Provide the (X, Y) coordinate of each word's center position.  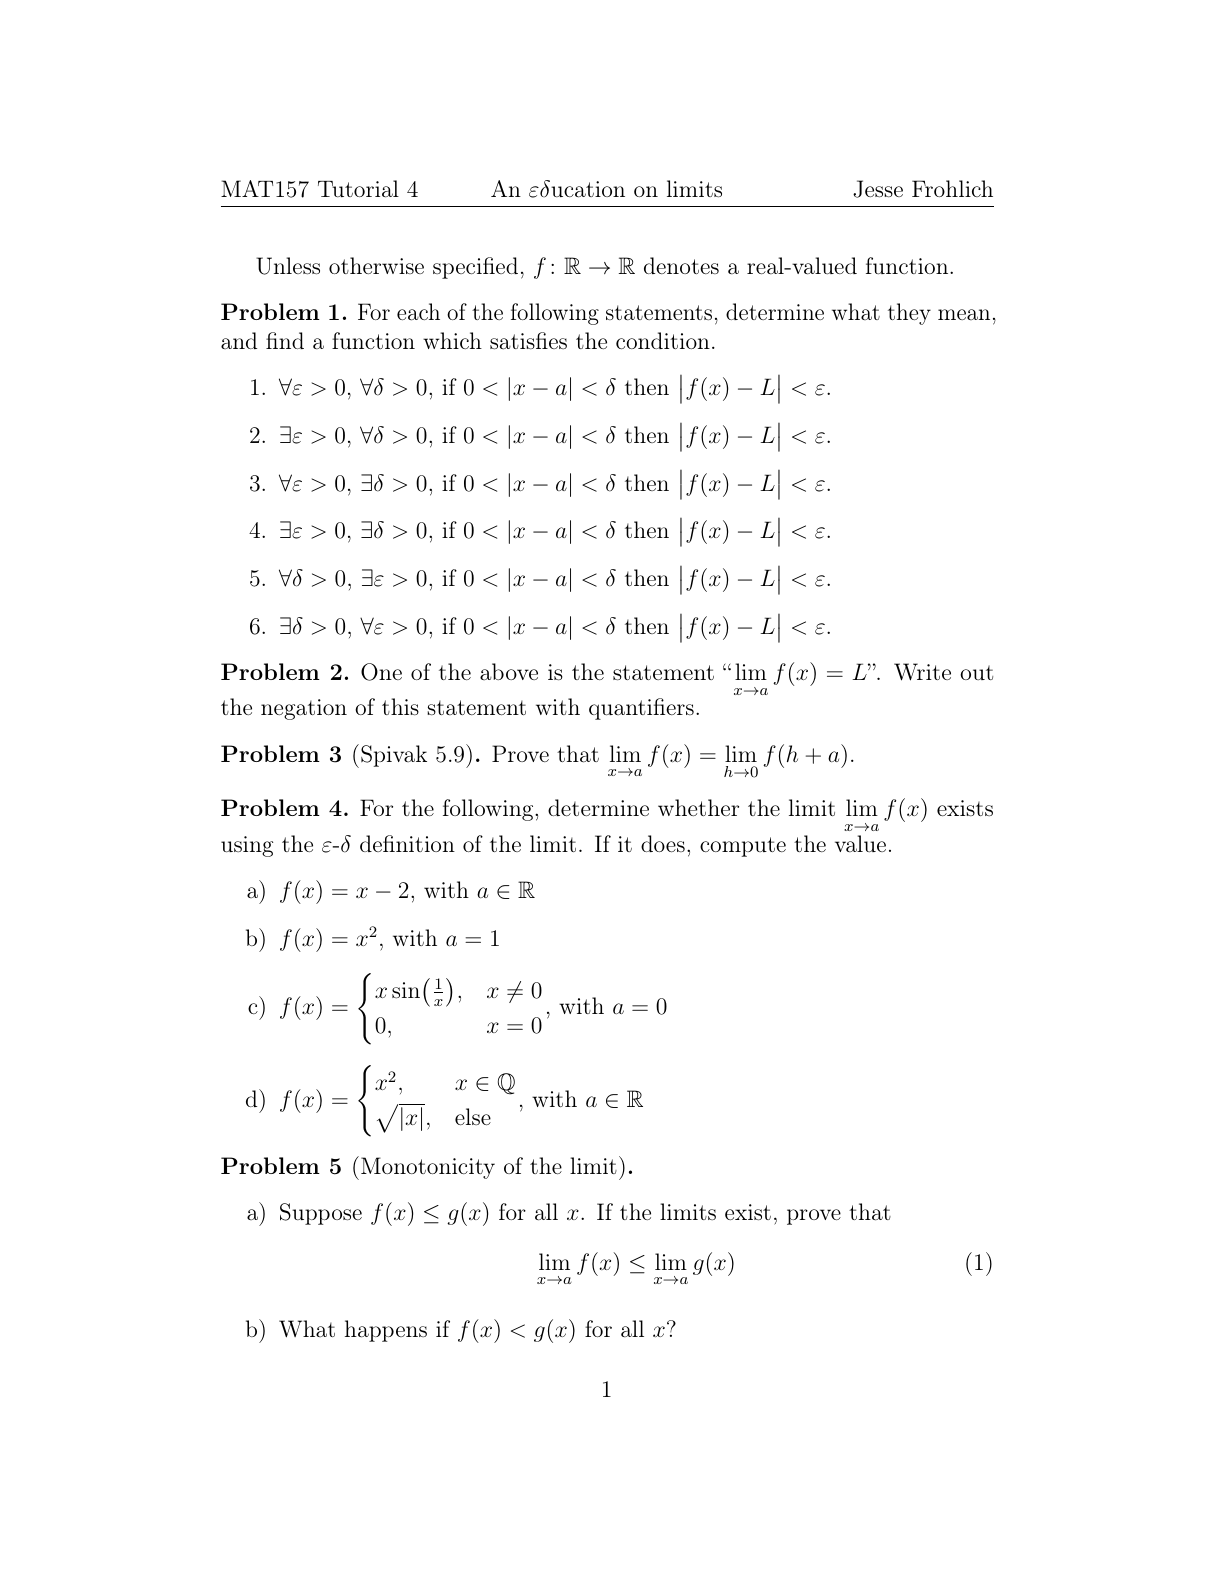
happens (386, 1331)
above (509, 671)
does (663, 843)
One (381, 672)
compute (743, 847)
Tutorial (358, 189)
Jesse (878, 189)
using (247, 846)
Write (922, 672)
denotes (681, 265)
